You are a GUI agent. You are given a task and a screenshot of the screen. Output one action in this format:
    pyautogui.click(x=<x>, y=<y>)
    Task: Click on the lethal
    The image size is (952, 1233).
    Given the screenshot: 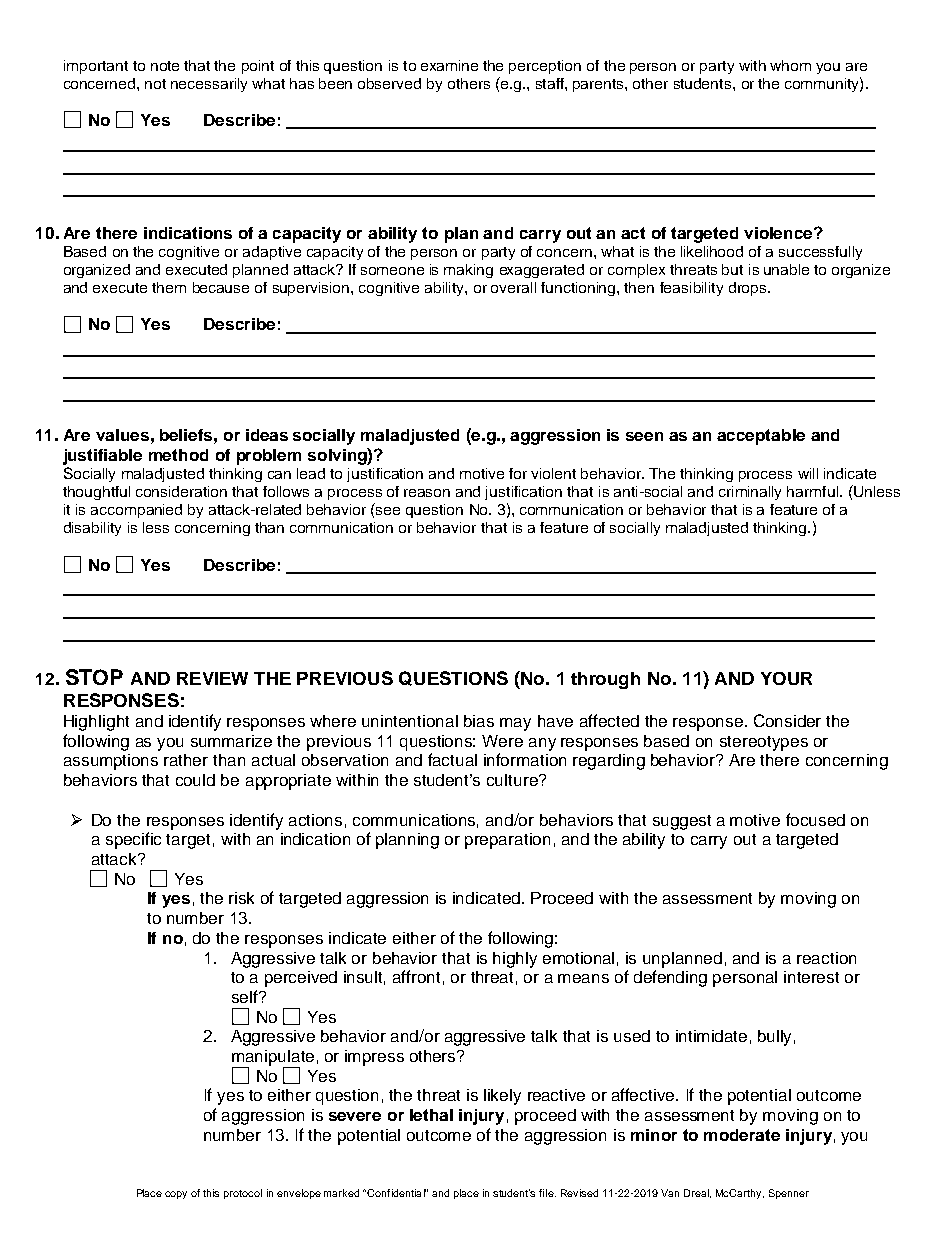 What is the action you would take?
    pyautogui.click(x=431, y=1115)
